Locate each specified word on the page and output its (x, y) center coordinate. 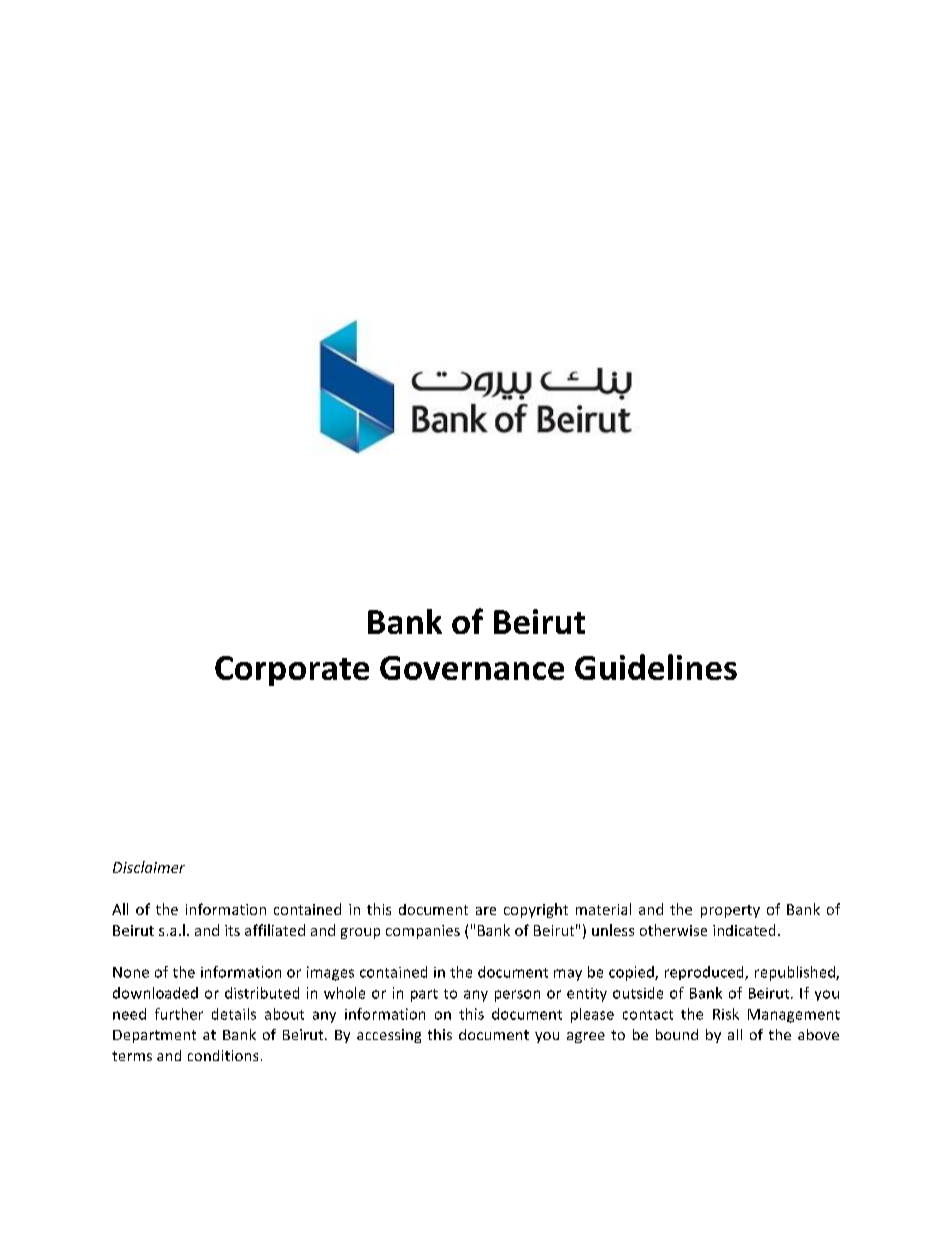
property (730, 911)
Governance (472, 668)
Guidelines (656, 667)
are (486, 911)
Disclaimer (149, 867)
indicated (744, 930)
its (232, 930)
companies (423, 932)
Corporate (292, 671)
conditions (223, 1055)
